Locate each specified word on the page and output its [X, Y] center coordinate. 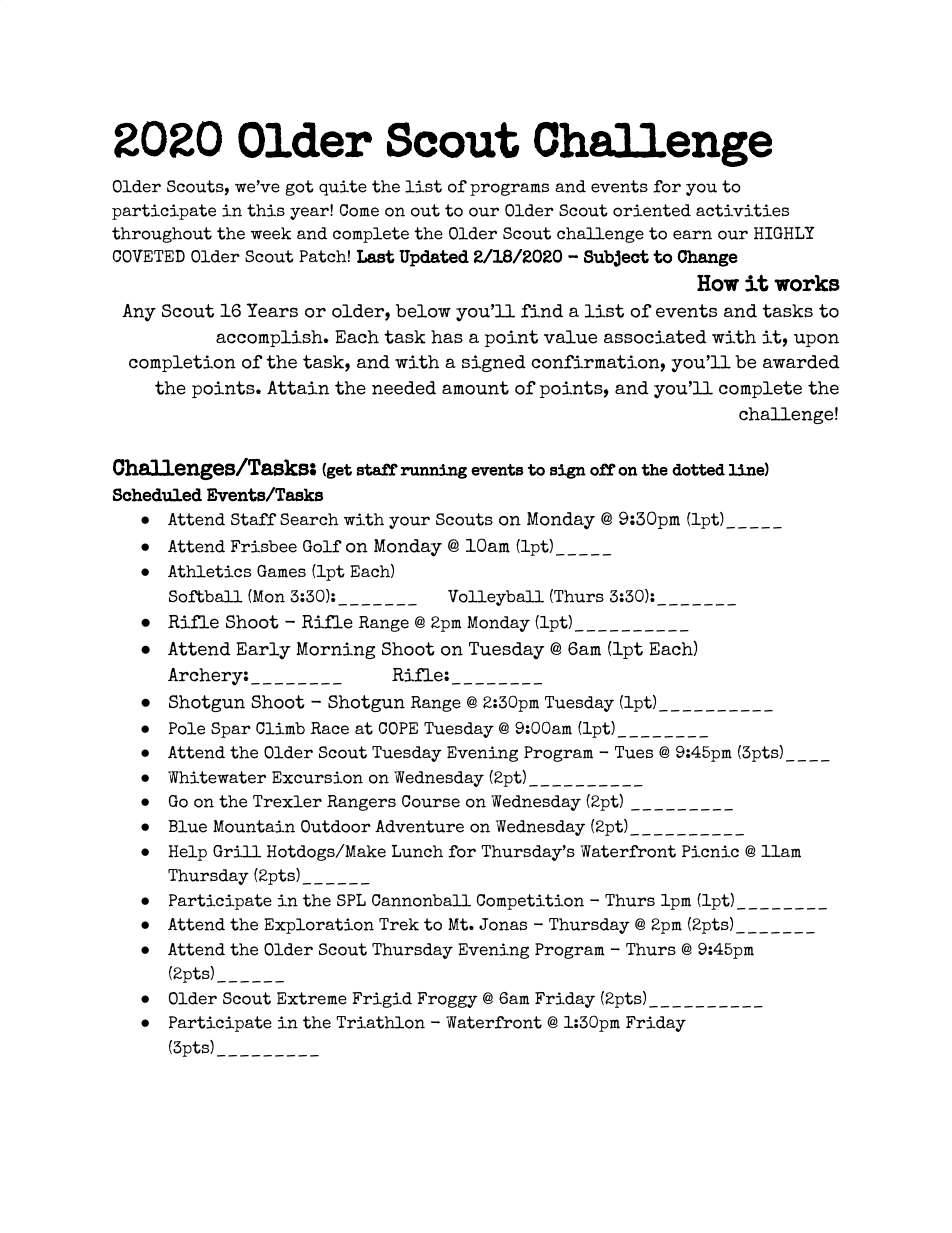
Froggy [447, 1000]
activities [742, 210]
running [433, 471]
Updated [434, 258]
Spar [231, 730]
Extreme [312, 998]
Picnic [710, 851]
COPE [398, 728]
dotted [698, 470]
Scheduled [157, 495]
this [266, 210]
